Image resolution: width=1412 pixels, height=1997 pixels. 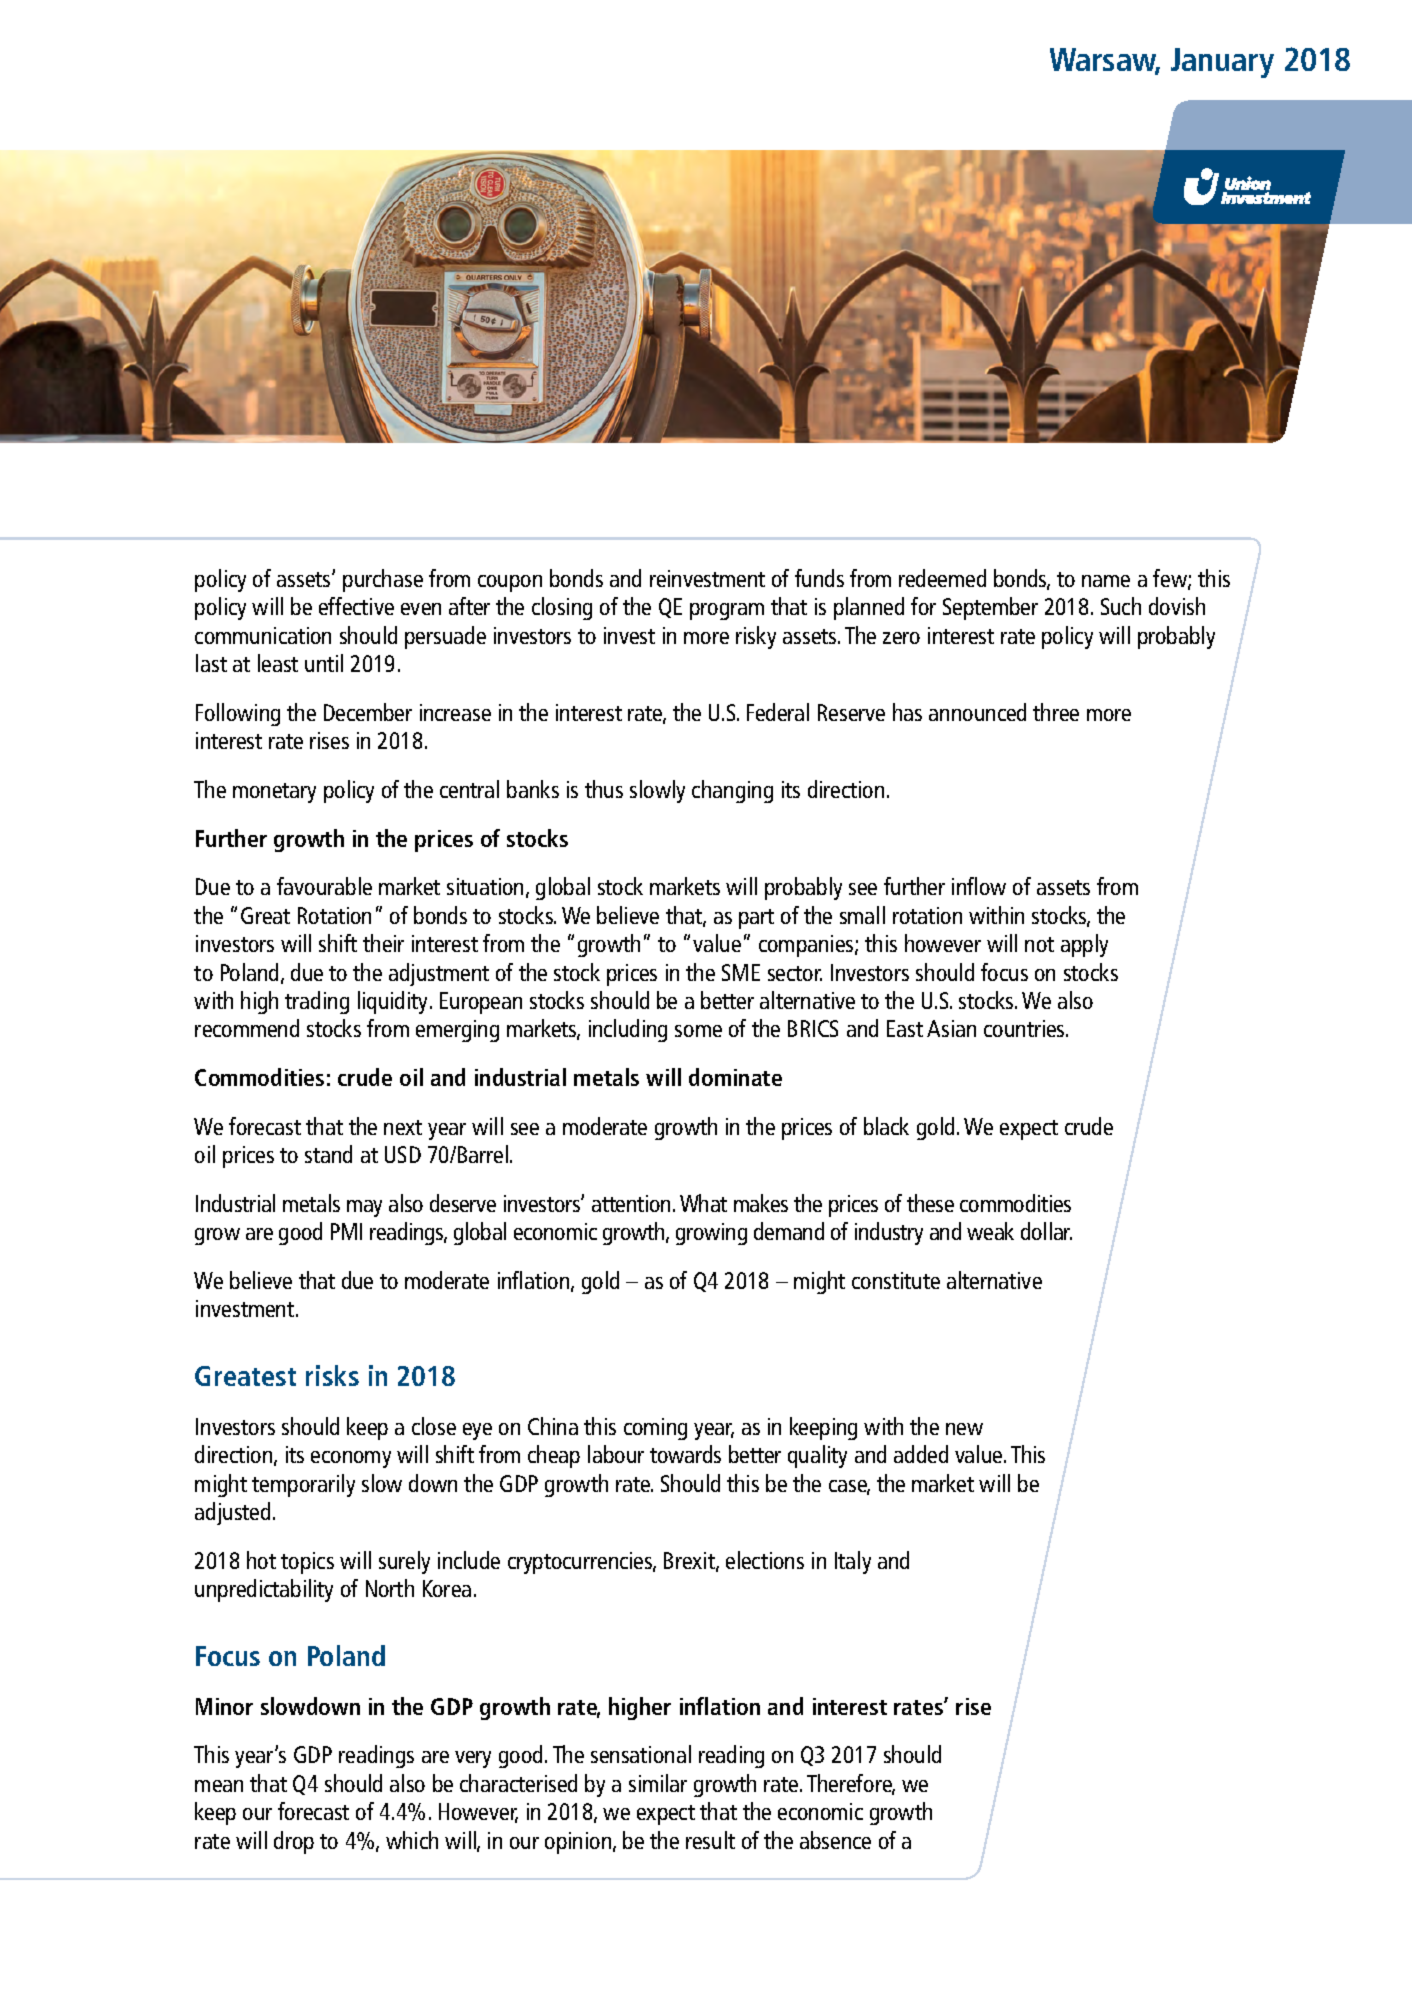 I want to click on What, so click(x=703, y=1203).
